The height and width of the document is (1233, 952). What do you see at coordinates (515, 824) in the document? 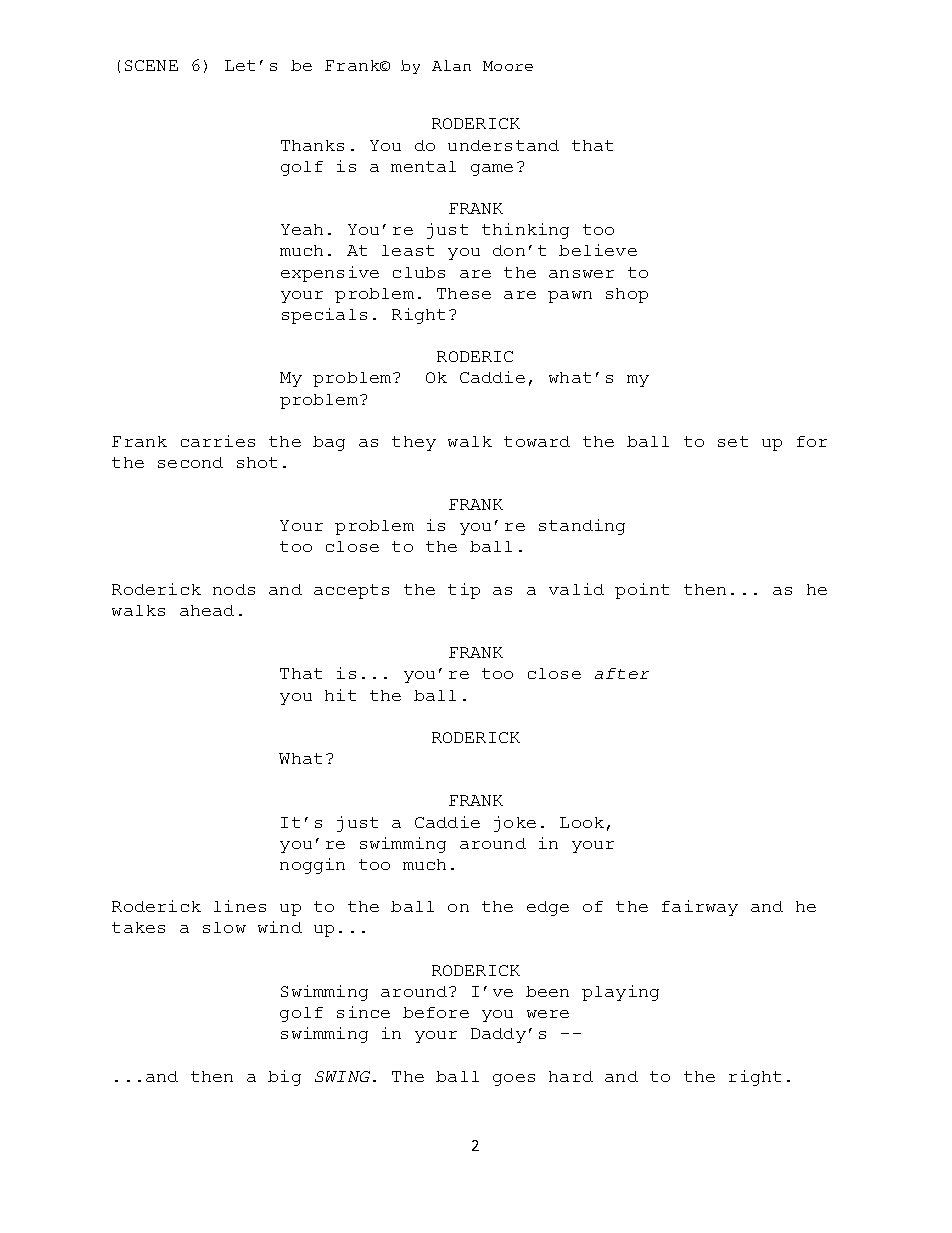
I see `joke` at bounding box center [515, 824].
